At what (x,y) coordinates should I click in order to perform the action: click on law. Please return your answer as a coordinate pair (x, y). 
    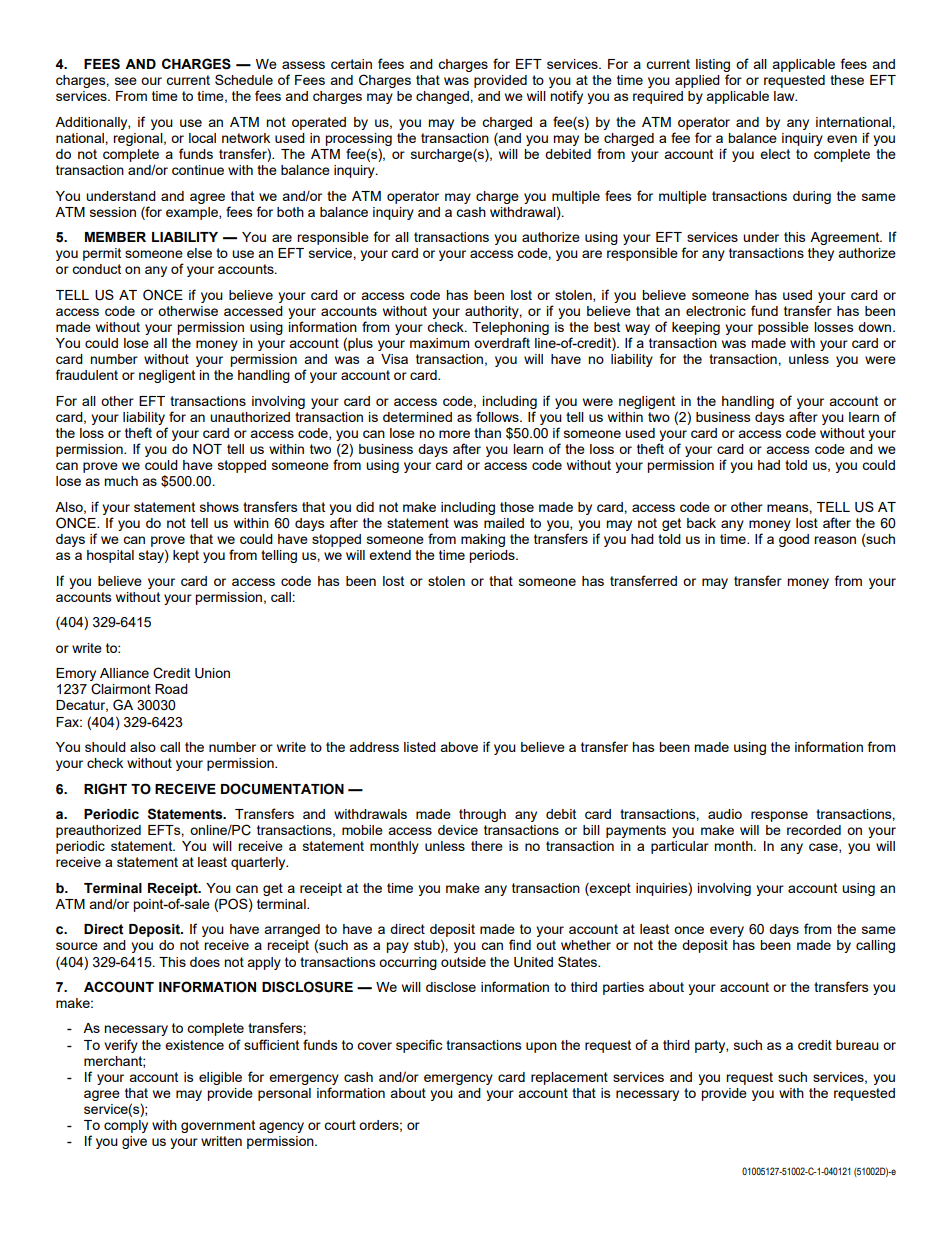
    Looking at the image, I should click on (785, 96).
